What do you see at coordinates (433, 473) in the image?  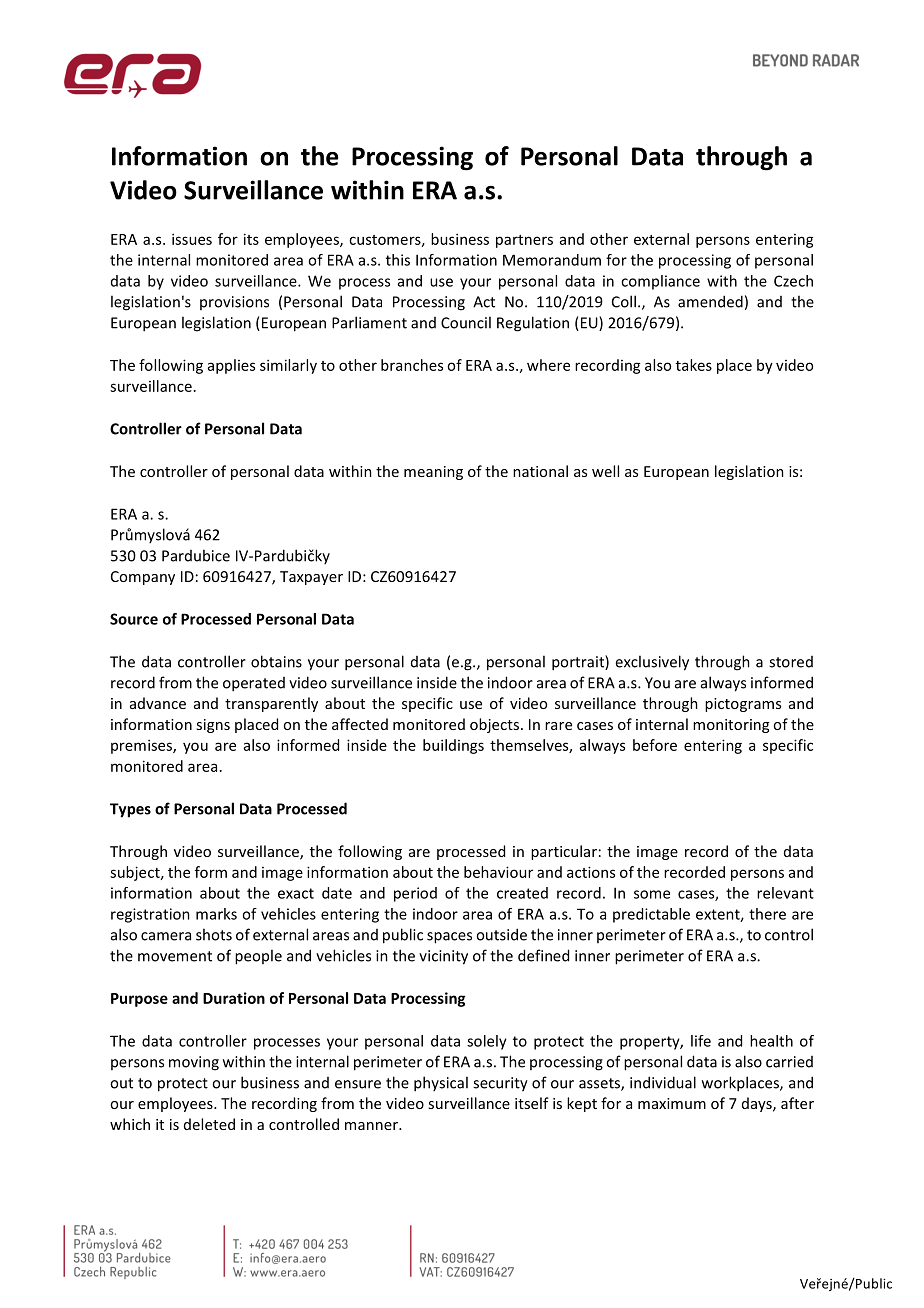 I see `meaning` at bounding box center [433, 473].
